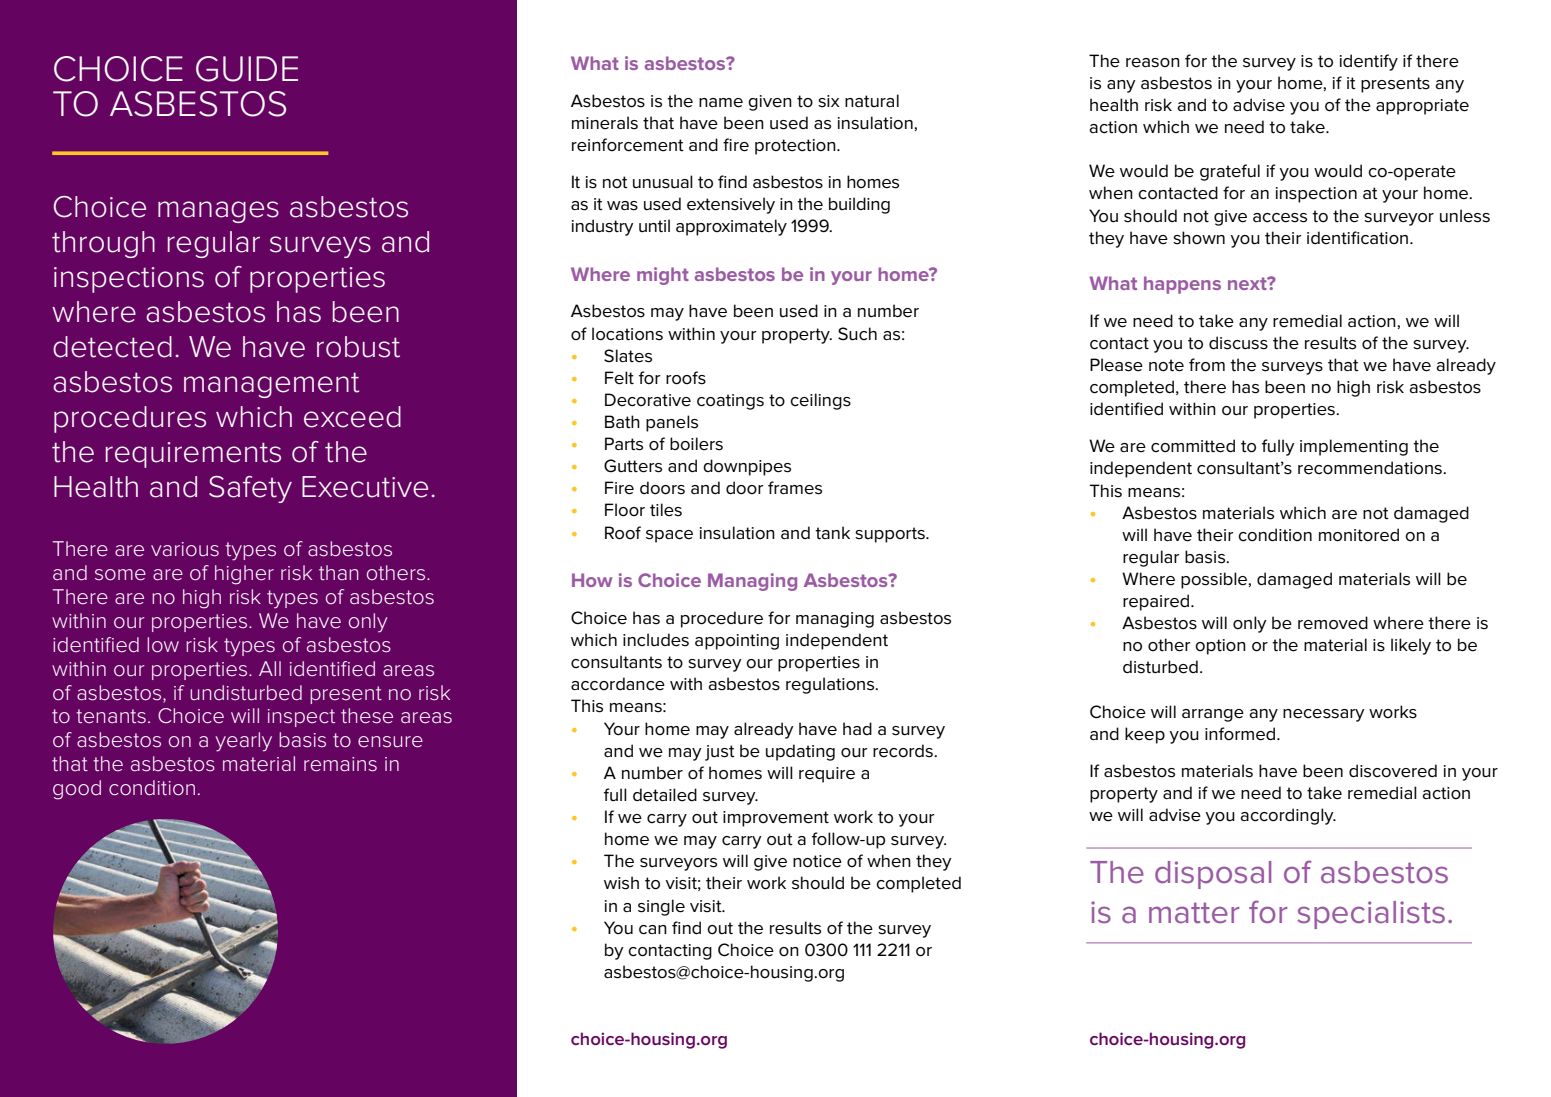 The image size is (1551, 1097). I want to click on than, so click(338, 572).
